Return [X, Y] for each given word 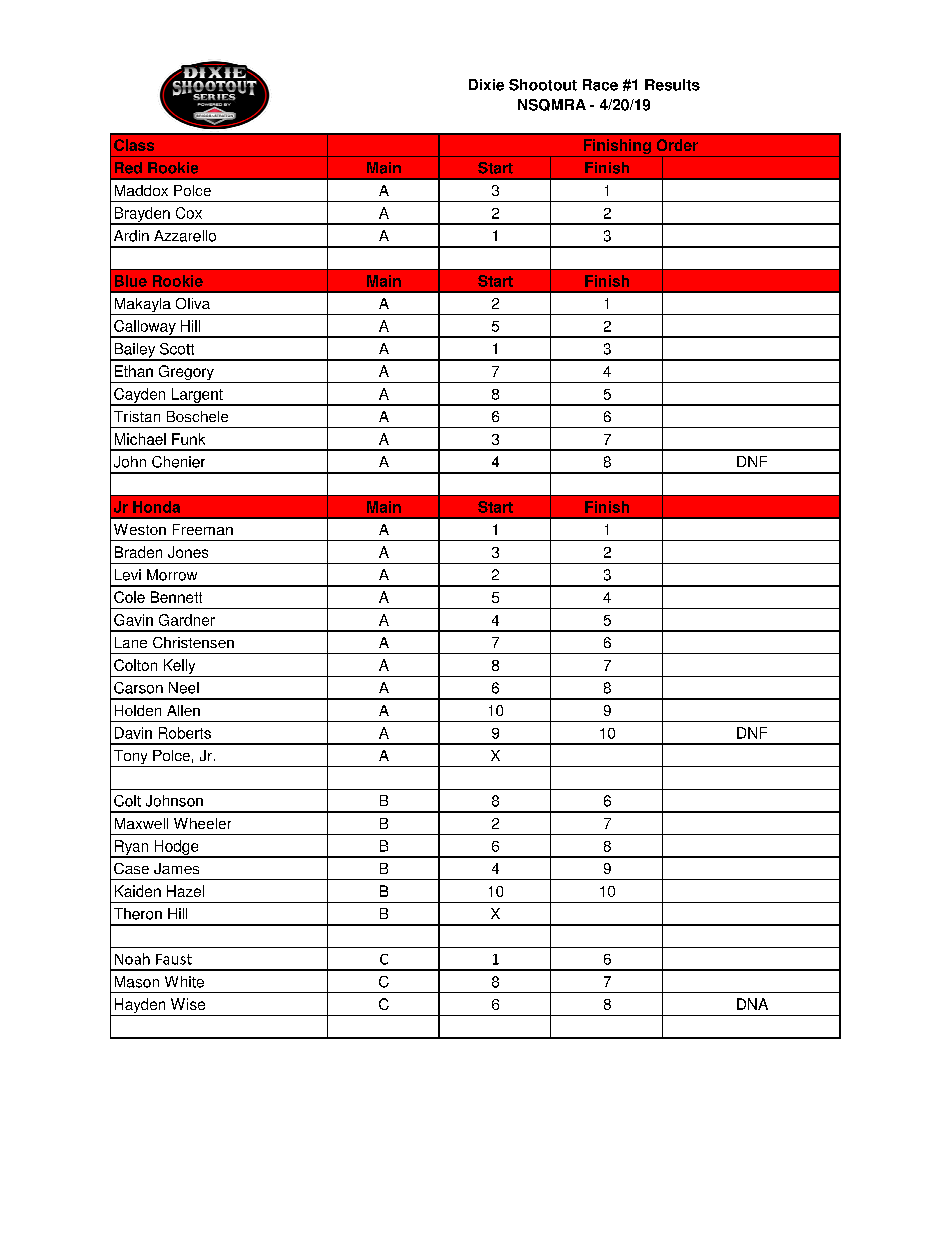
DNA [752, 1004]
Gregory [186, 374]
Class [134, 145]
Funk [188, 439]
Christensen [193, 642]
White [184, 982]
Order [677, 145]
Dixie [486, 85]
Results [672, 85]
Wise [188, 1004]
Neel [184, 688]
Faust [174, 959]
